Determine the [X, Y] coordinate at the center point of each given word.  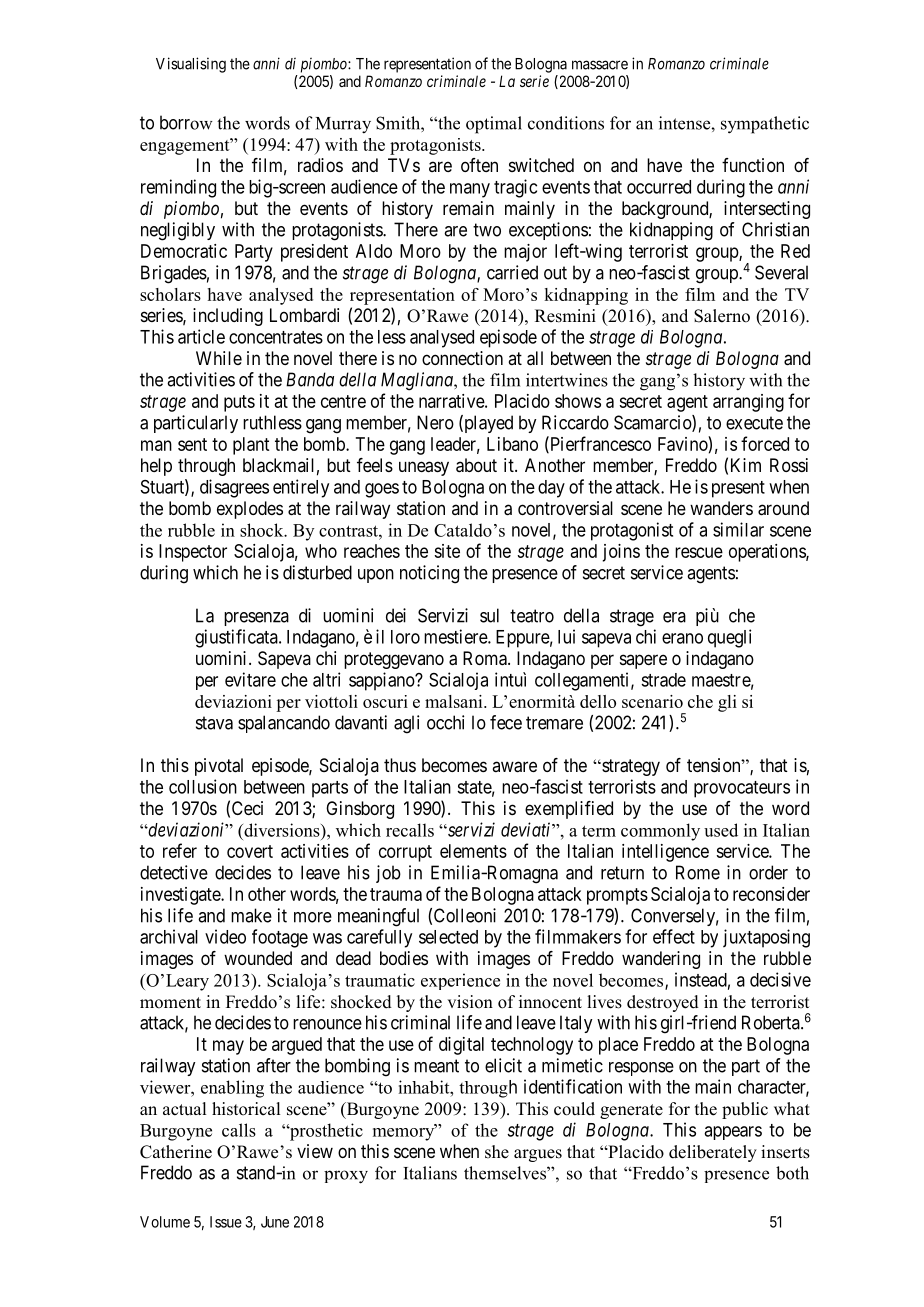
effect [674, 936]
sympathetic [765, 125]
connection [462, 358]
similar [738, 529]
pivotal [219, 767]
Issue [226, 1222]
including [228, 317]
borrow [186, 122]
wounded [258, 958]
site [447, 551]
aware [514, 767]
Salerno [722, 316]
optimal [494, 125]
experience [460, 981]
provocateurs [742, 789]
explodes [250, 510]
